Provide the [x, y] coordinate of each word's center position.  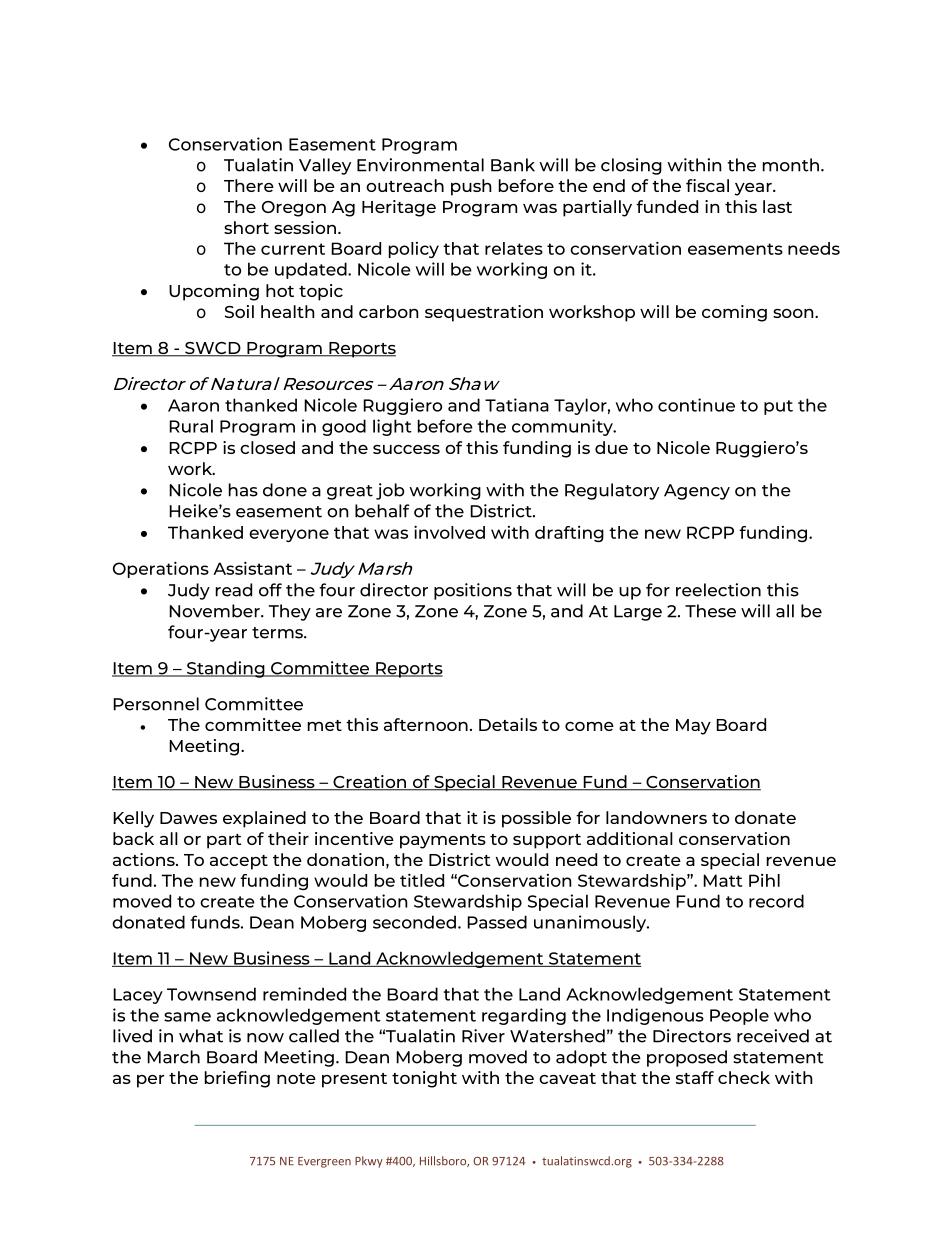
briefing [237, 1079]
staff [695, 1077]
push [471, 187]
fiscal [707, 185]
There [249, 185]
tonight [424, 1079]
